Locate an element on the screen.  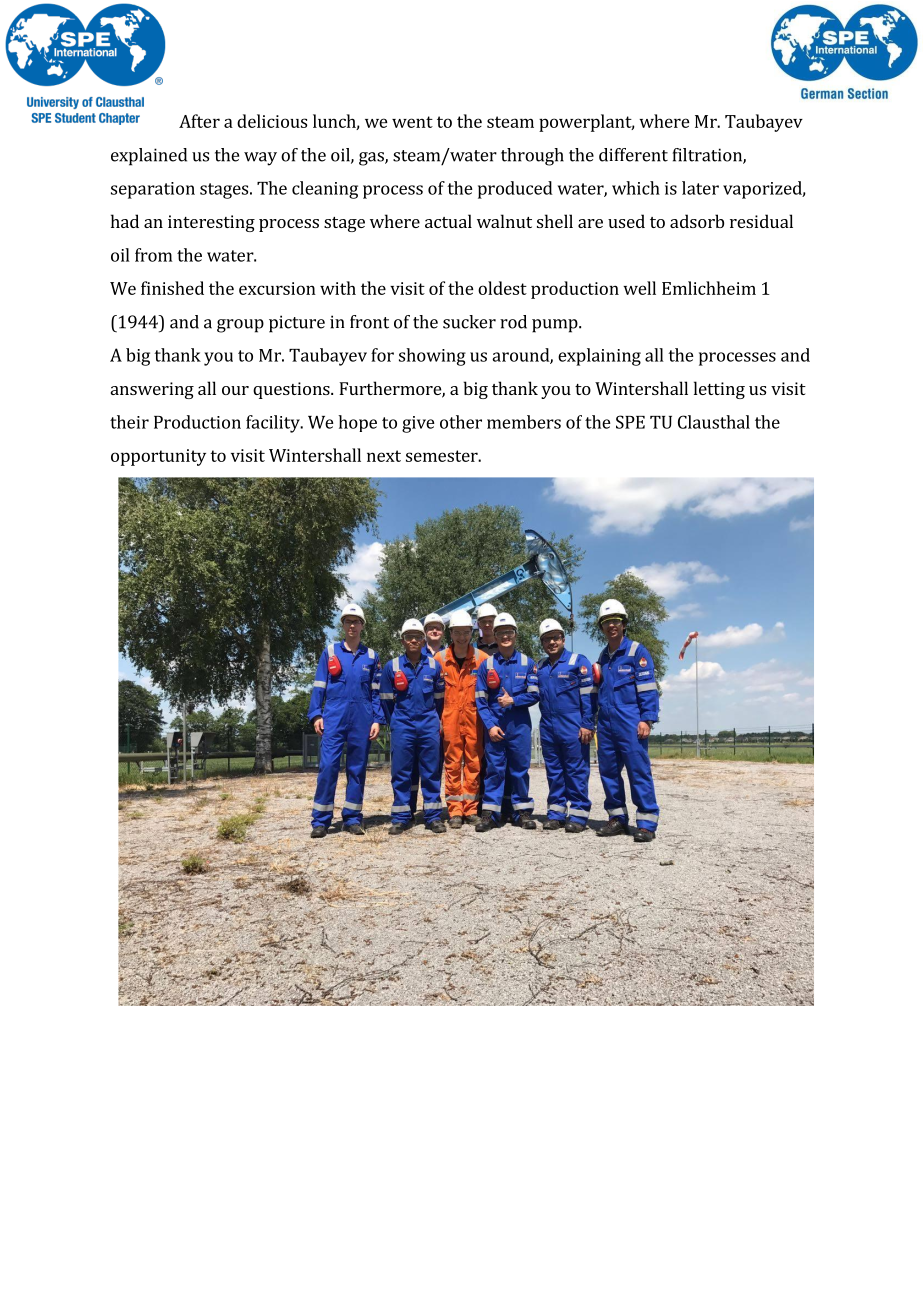
next is located at coordinates (384, 456).
